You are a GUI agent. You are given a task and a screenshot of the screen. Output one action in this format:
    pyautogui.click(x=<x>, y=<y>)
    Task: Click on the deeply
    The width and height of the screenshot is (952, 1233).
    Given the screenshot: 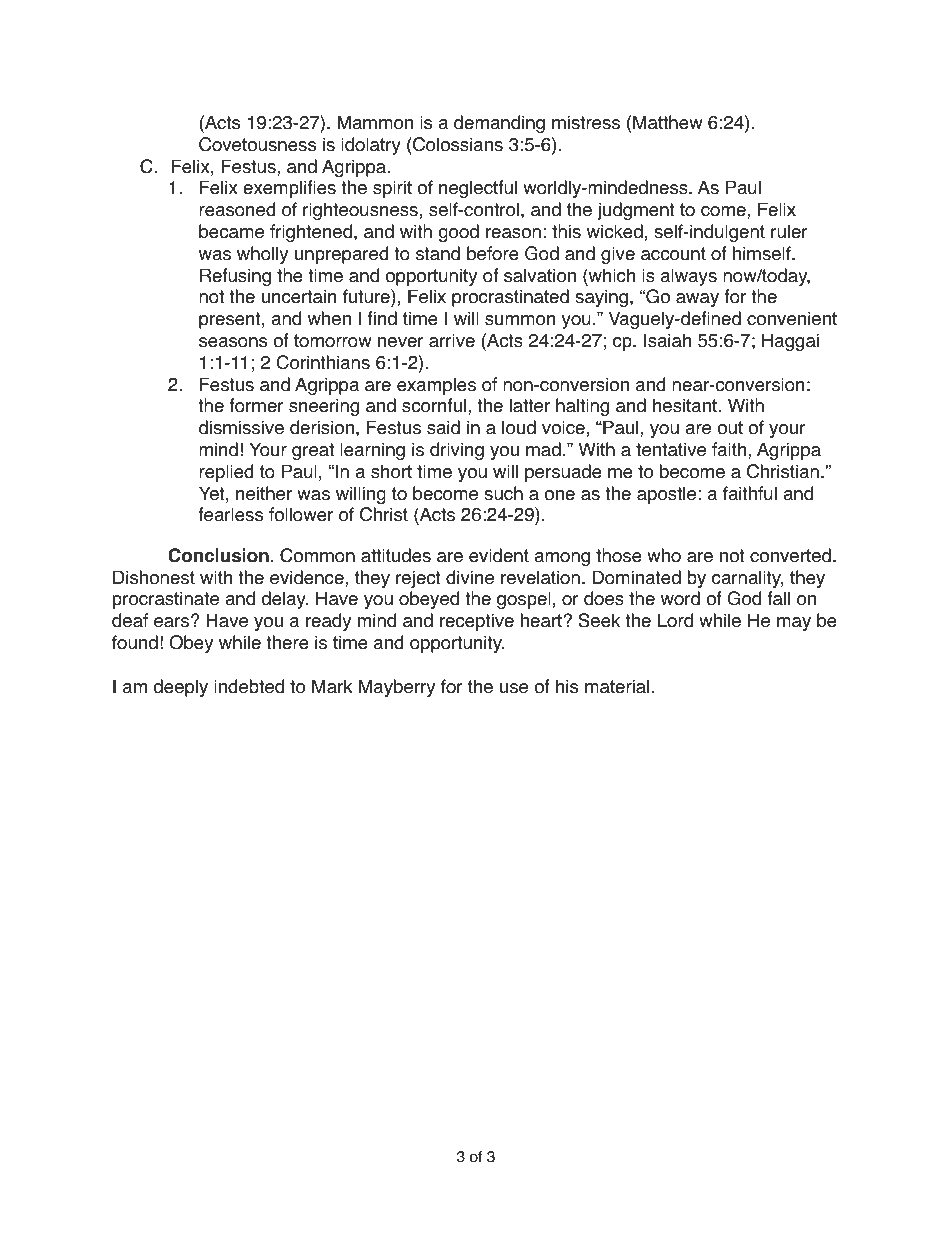 What is the action you would take?
    pyautogui.click(x=180, y=688)
